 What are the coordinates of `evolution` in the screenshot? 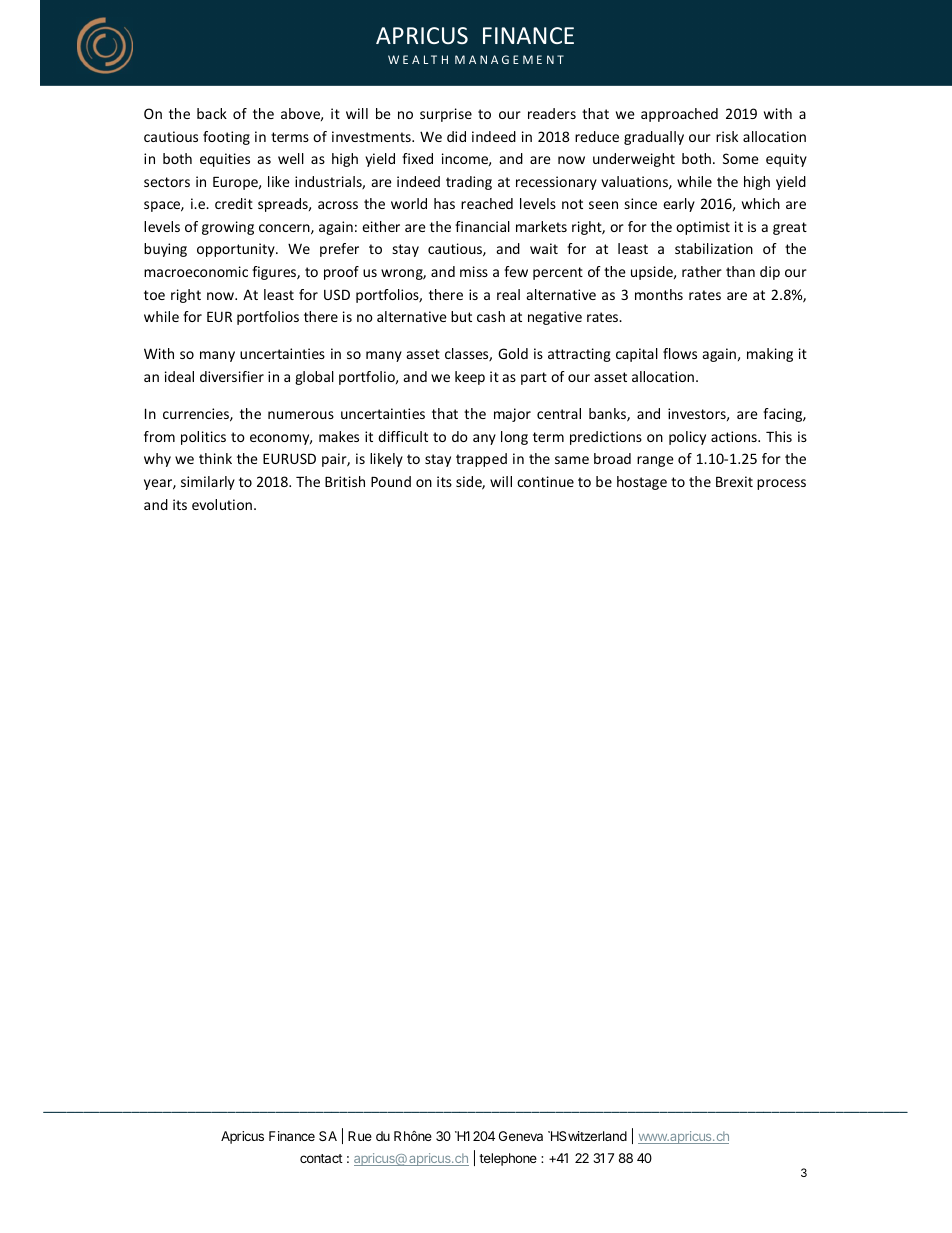 It's located at (222, 504).
